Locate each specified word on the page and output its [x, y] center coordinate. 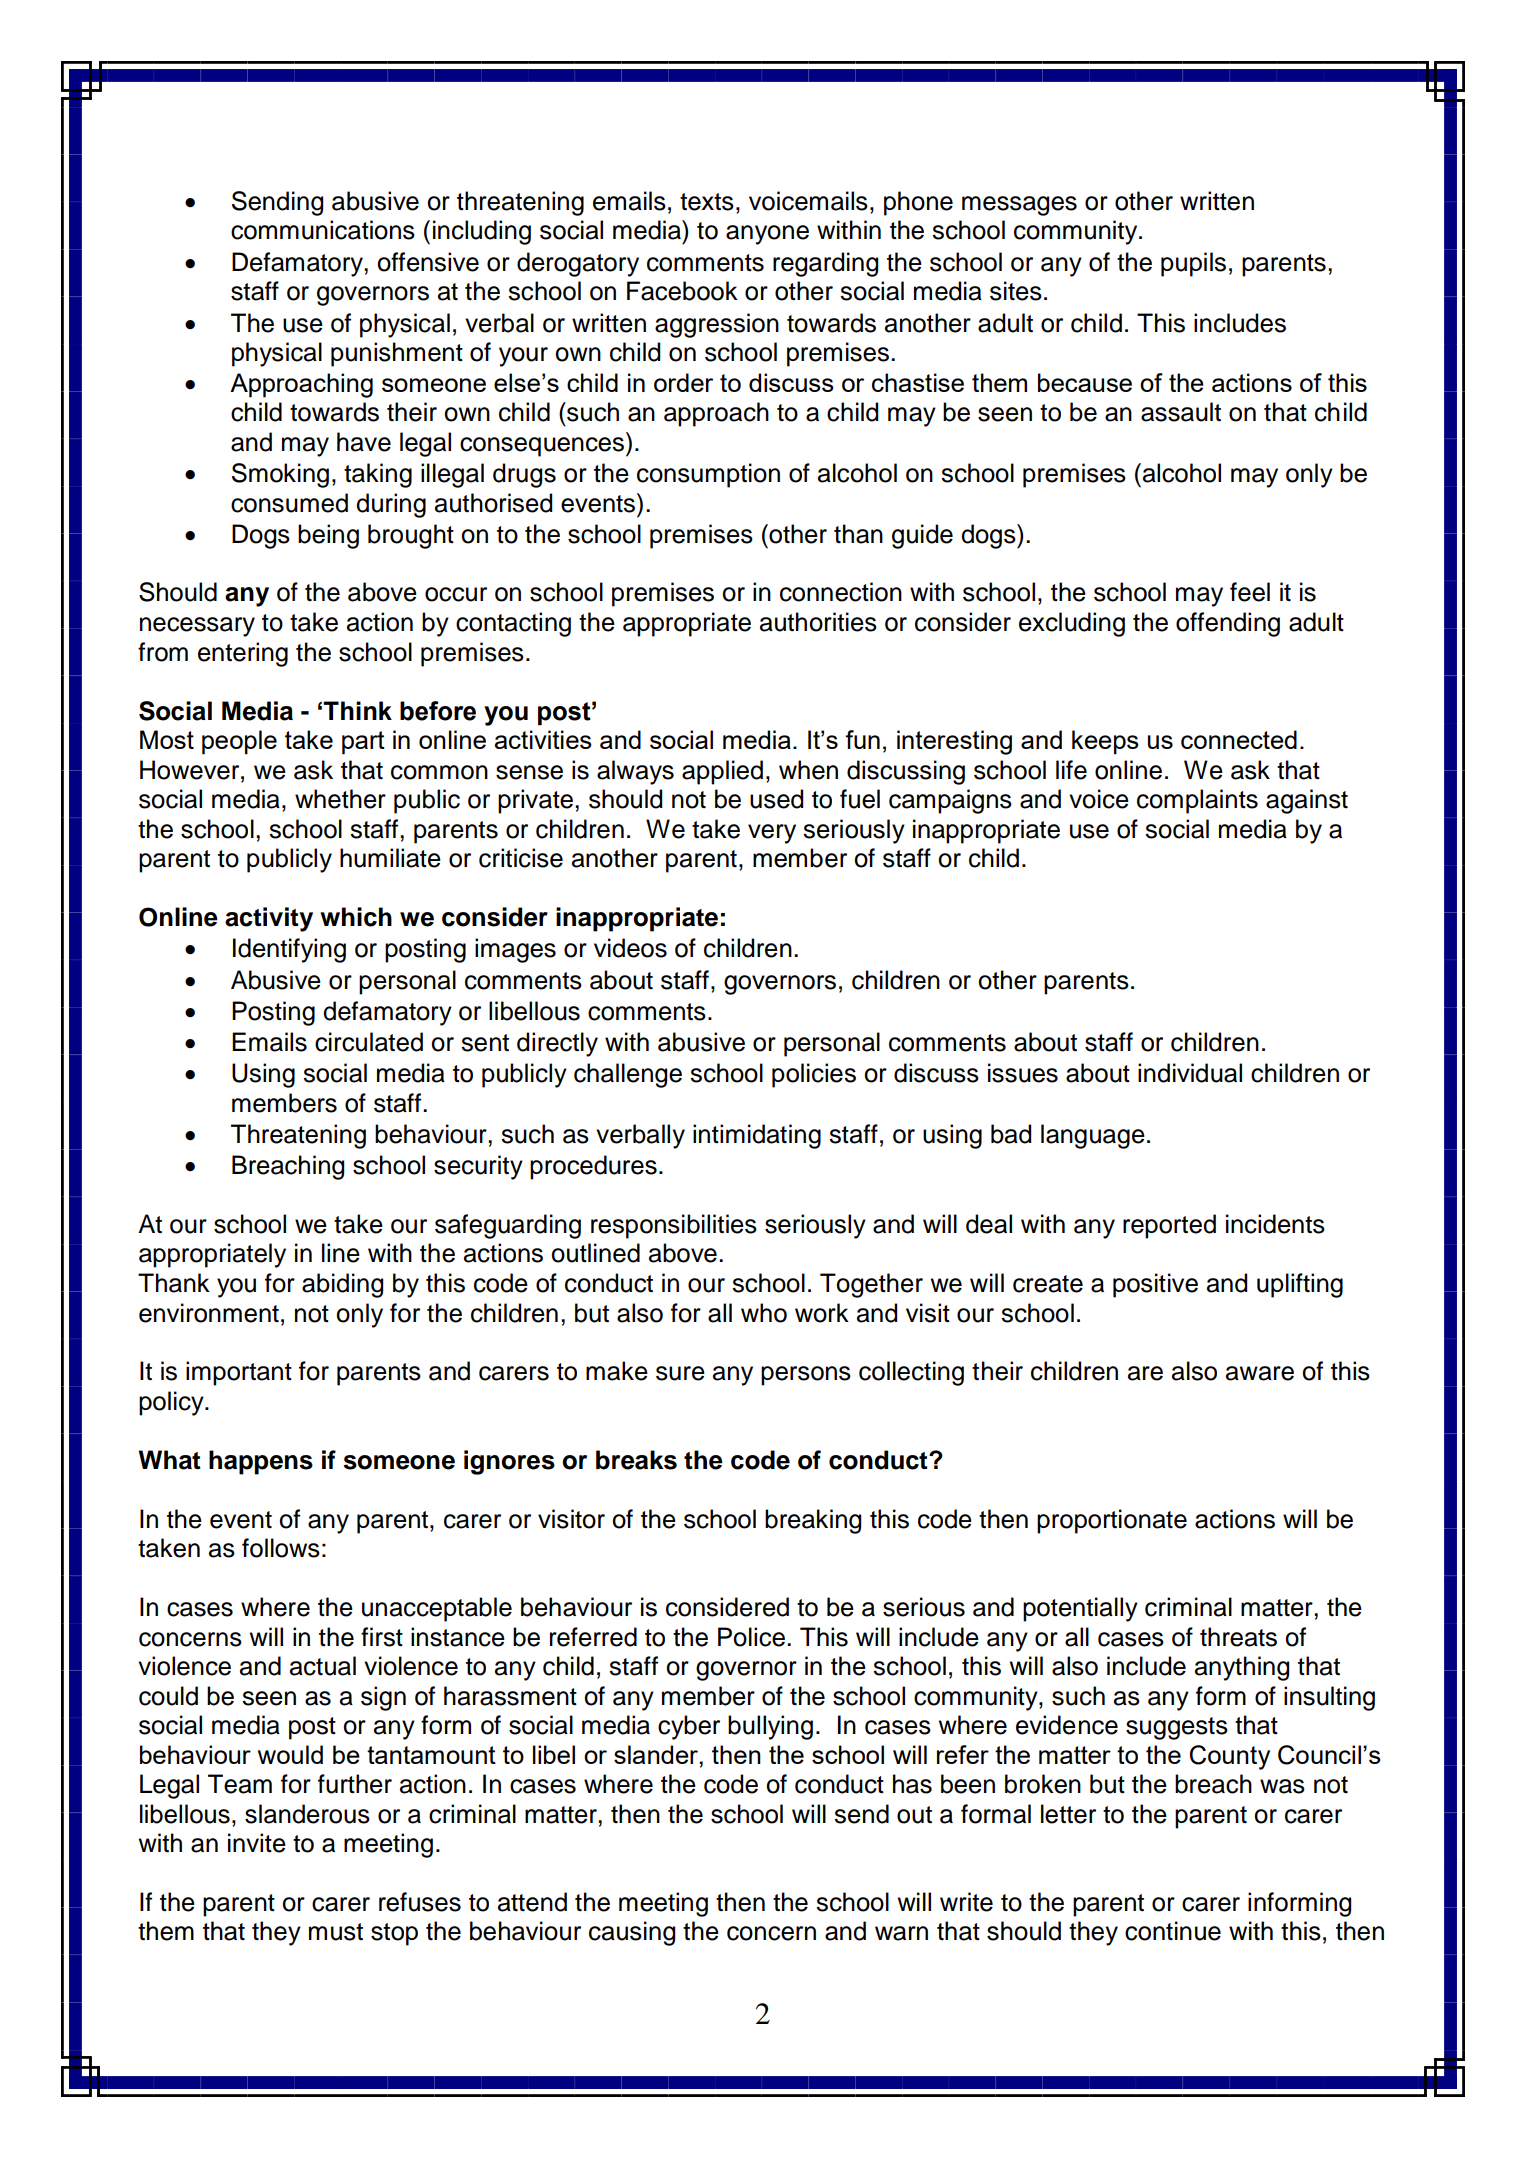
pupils [1193, 264]
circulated [369, 1042]
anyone [767, 235]
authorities [818, 622]
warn [901, 1933]
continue [1173, 1931]
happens [261, 1462]
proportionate [1112, 1521]
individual [1190, 1073]
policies [814, 1075]
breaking [813, 1521]
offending [1228, 624]
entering [243, 654]
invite [257, 1843]
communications [323, 230]
